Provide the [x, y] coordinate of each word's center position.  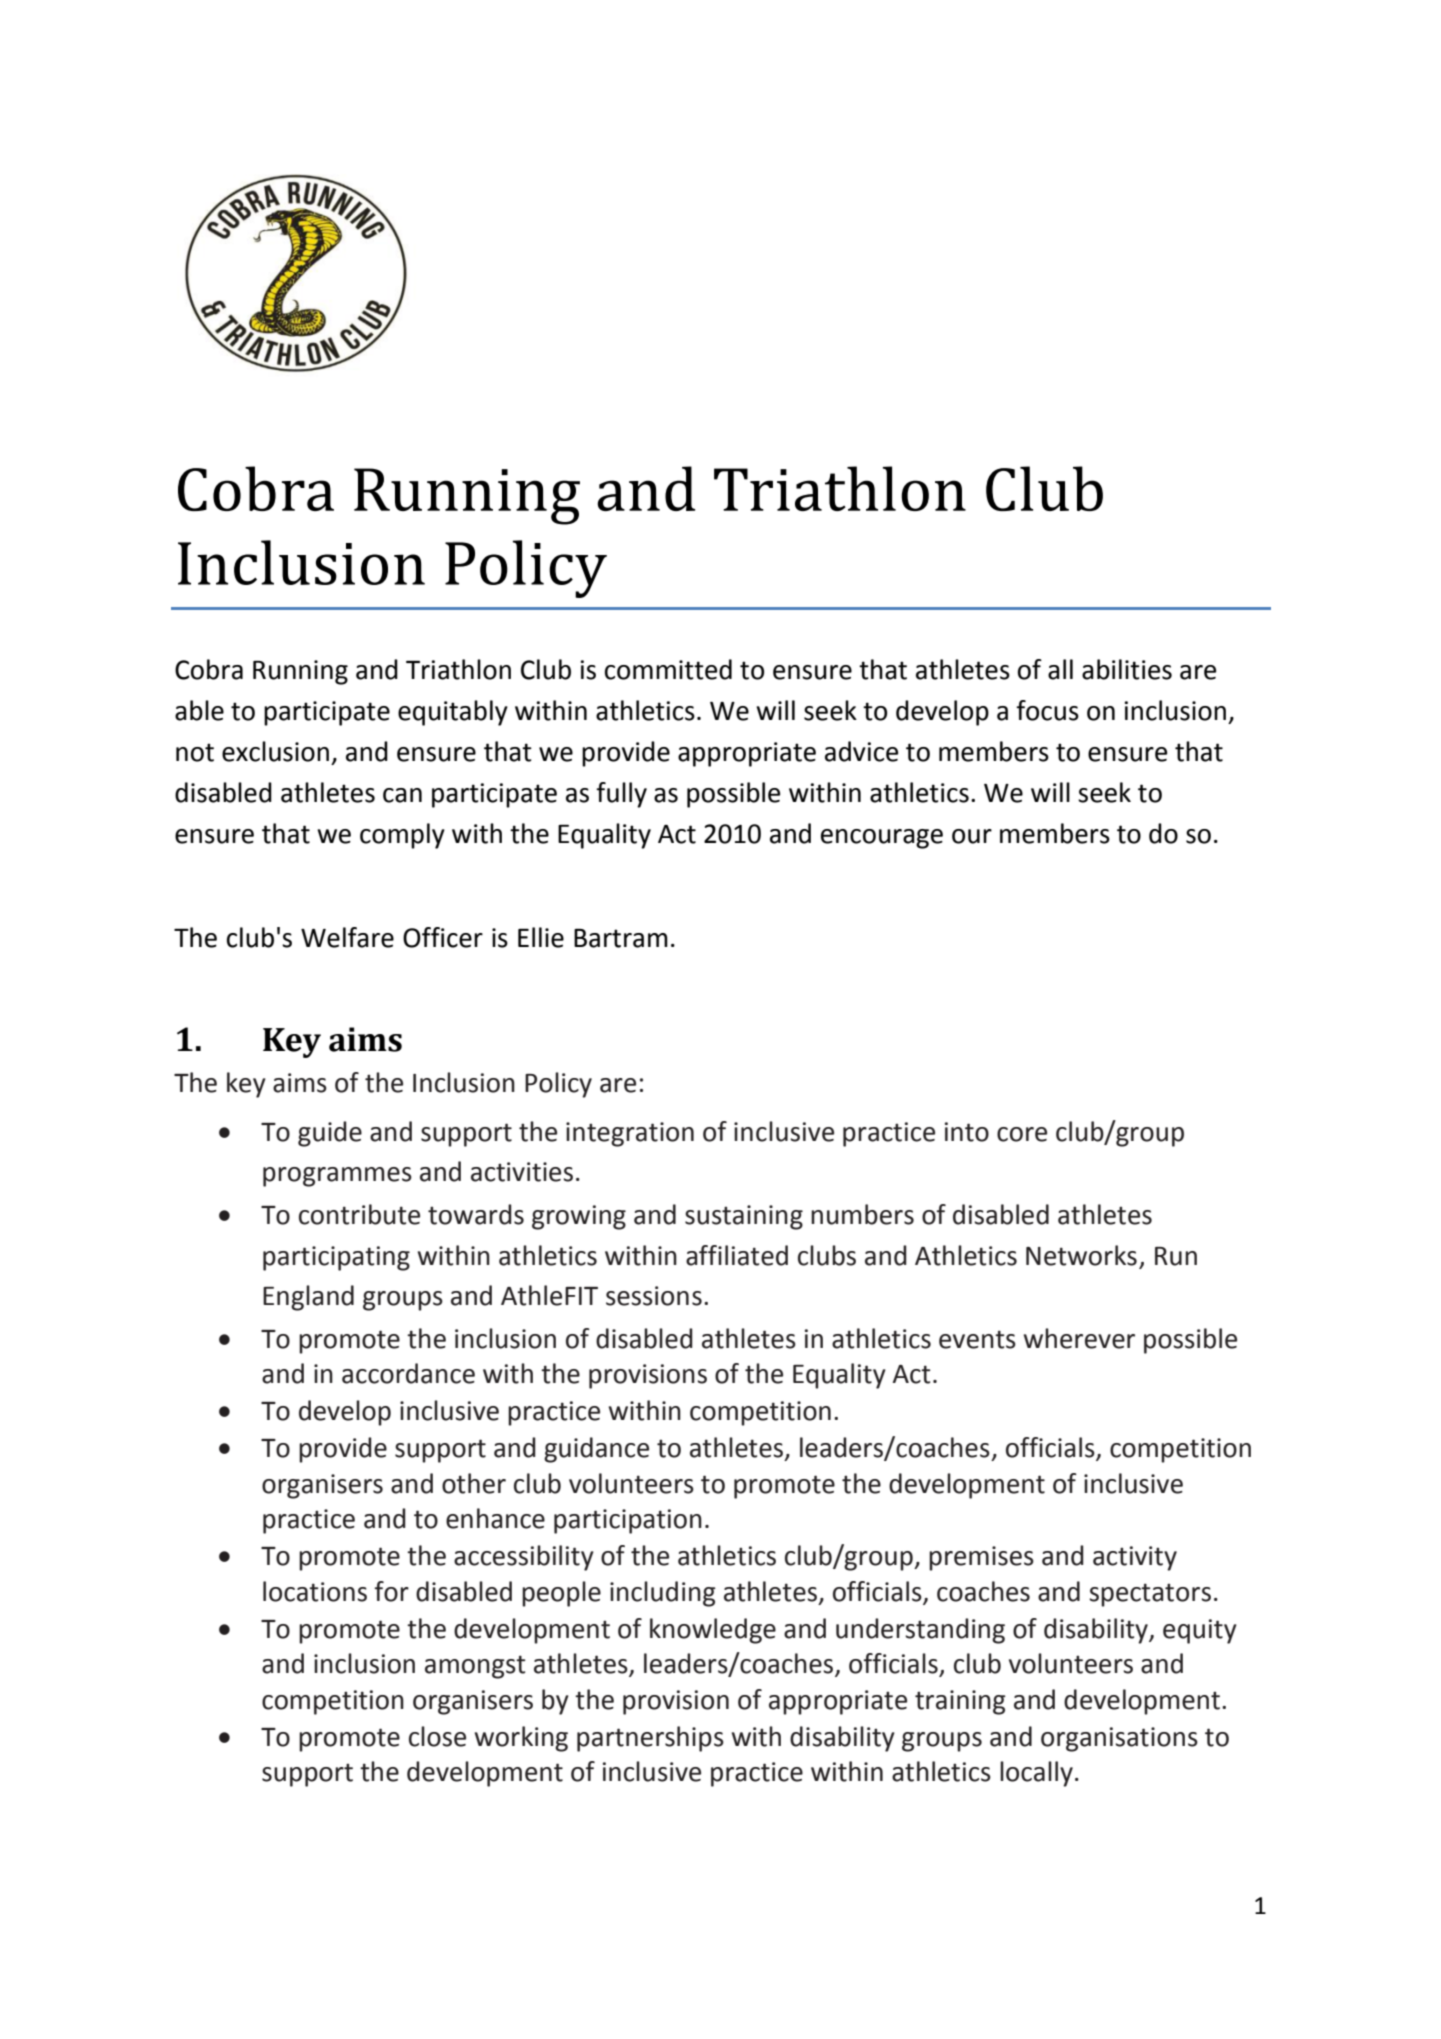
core [1022, 1134]
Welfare [347, 937]
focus [1047, 710]
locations [315, 1591]
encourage [882, 839]
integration [630, 1134]
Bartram [621, 938]
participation [628, 1521]
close [437, 1736]
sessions [654, 1296]
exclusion [275, 751]
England [308, 1298]
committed [668, 669]
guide [330, 1134]
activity [1135, 1558]
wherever [1079, 1338]
